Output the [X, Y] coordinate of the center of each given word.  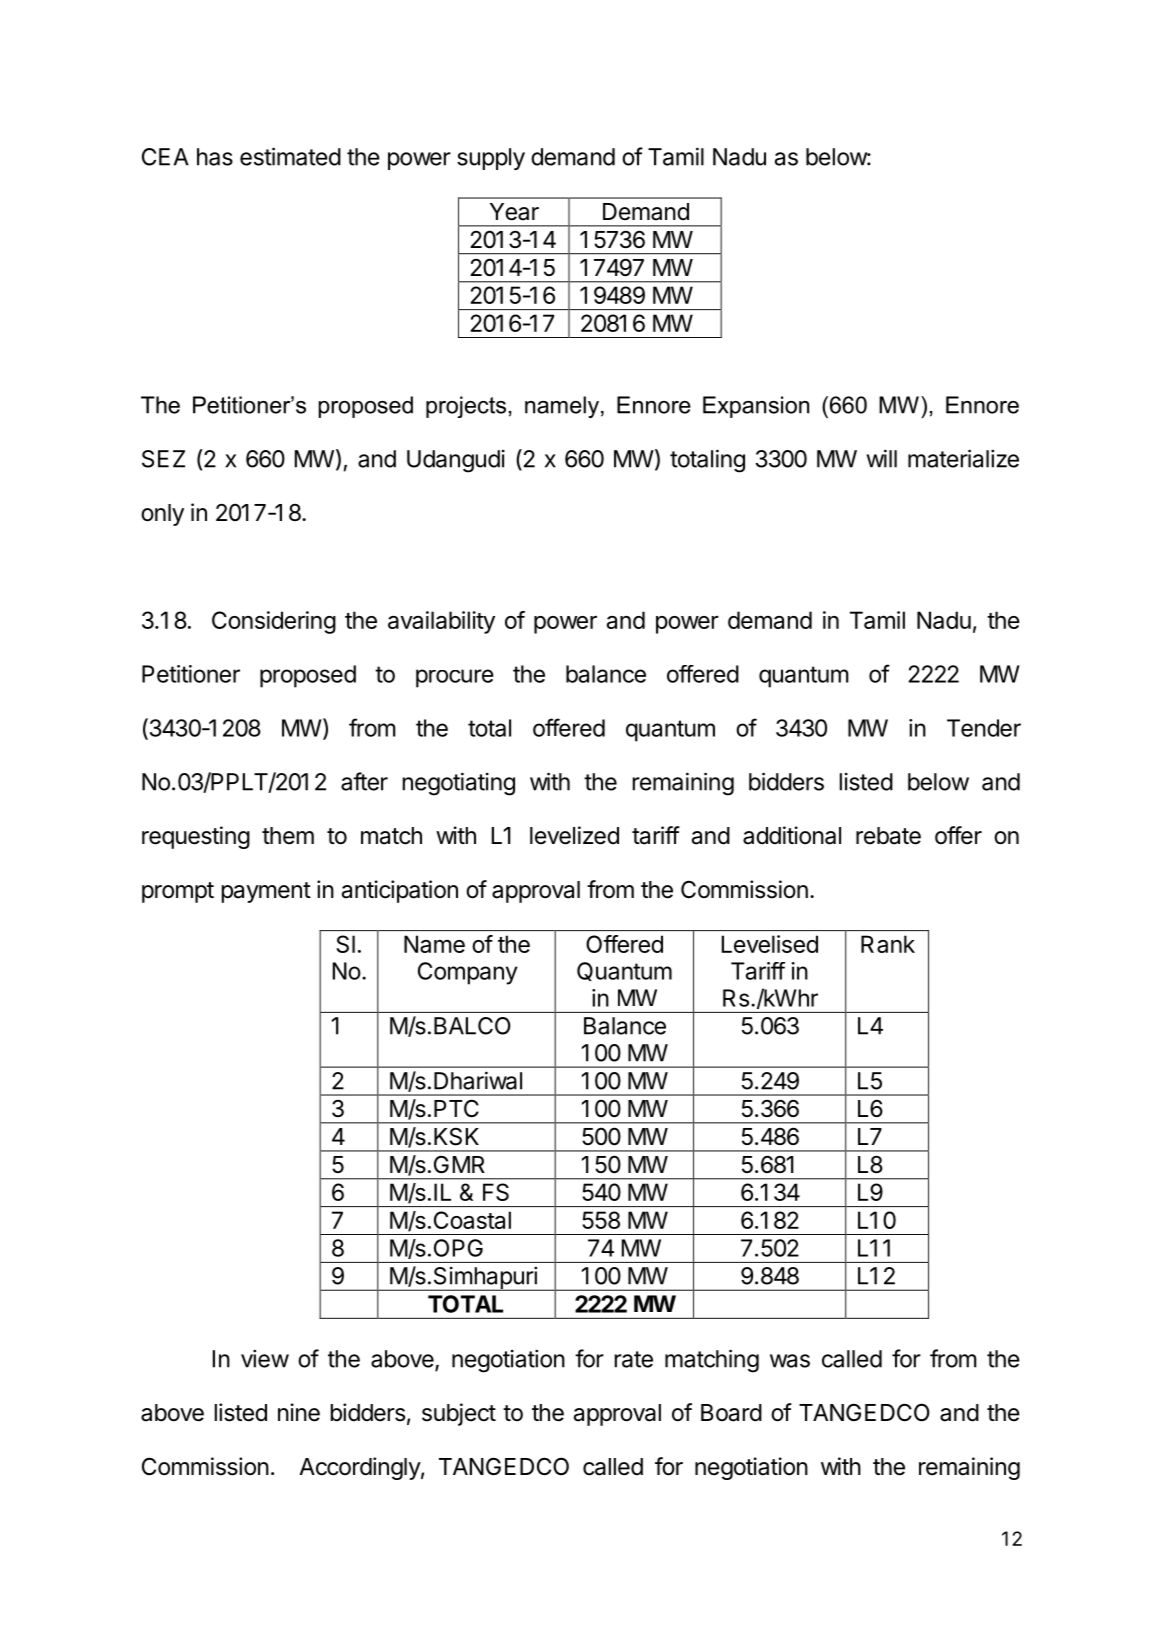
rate [634, 1359]
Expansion [756, 407]
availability [441, 622]
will [881, 458]
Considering [274, 622]
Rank [888, 944]
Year [514, 212]
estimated [290, 156]
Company [468, 973]
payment [266, 892]
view [265, 1358]
